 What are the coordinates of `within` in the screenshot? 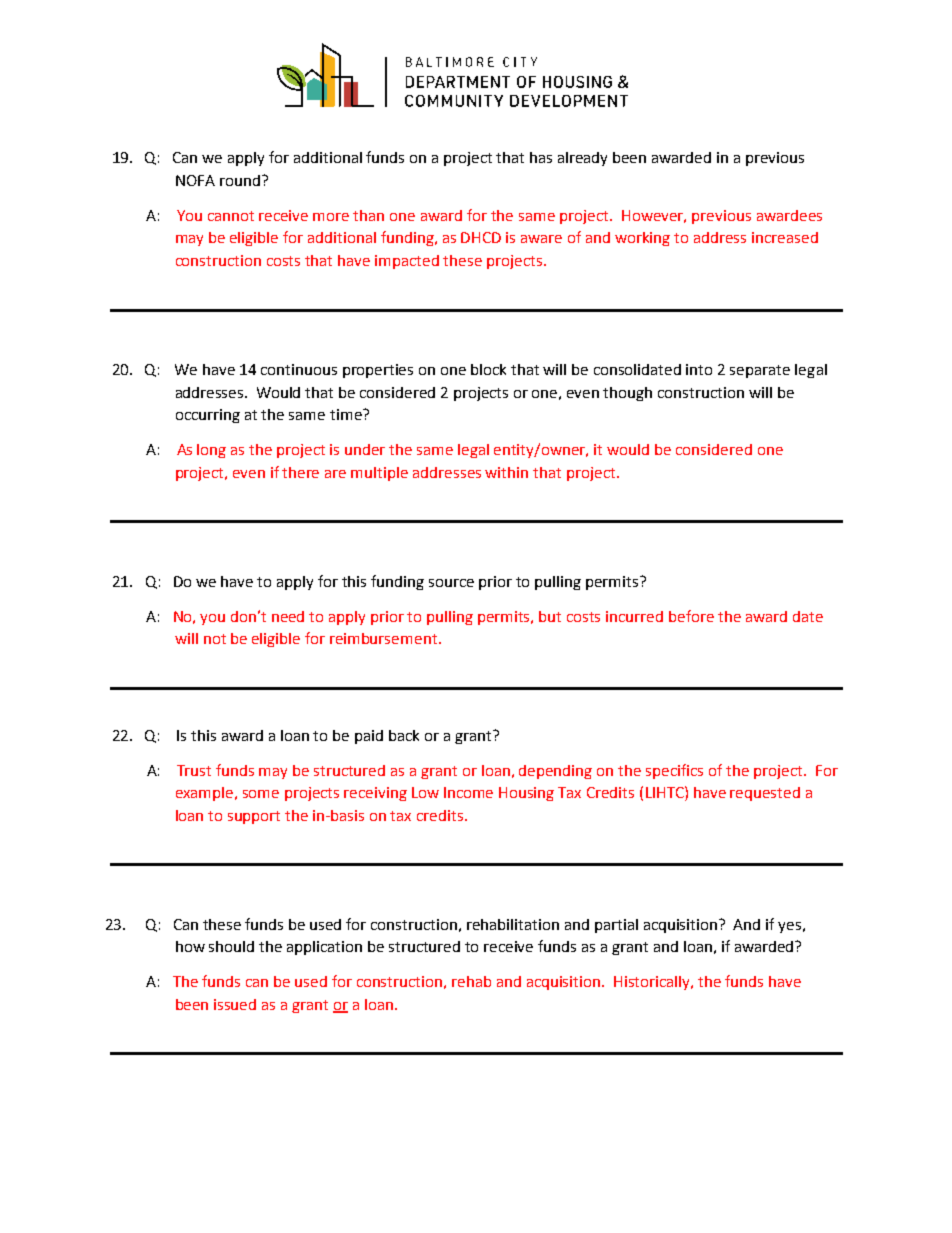 It's located at (506, 472).
